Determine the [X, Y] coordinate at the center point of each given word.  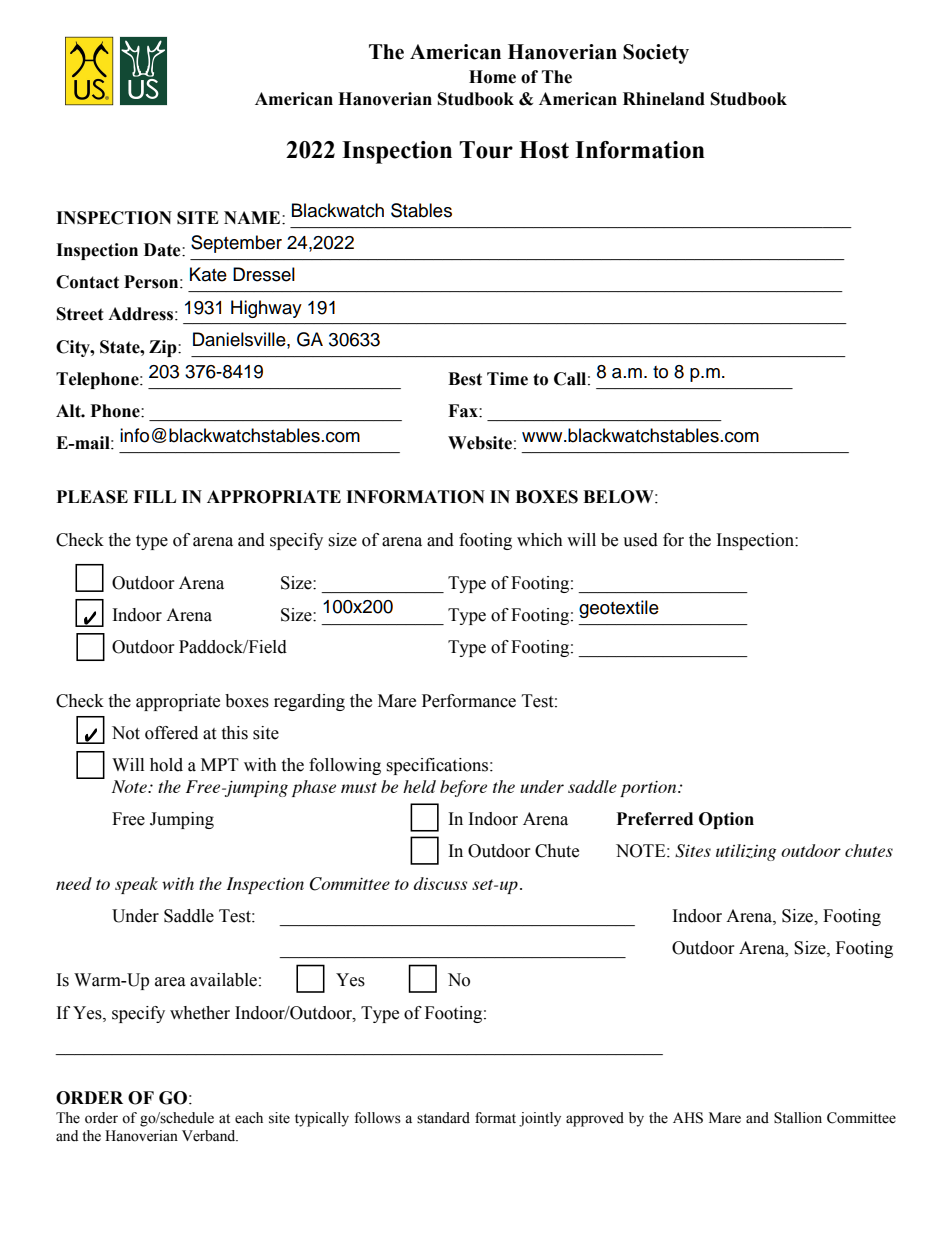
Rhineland [664, 99]
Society [656, 54]
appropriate [178, 702]
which [540, 540]
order [101, 1118]
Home [492, 77]
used [640, 540]
